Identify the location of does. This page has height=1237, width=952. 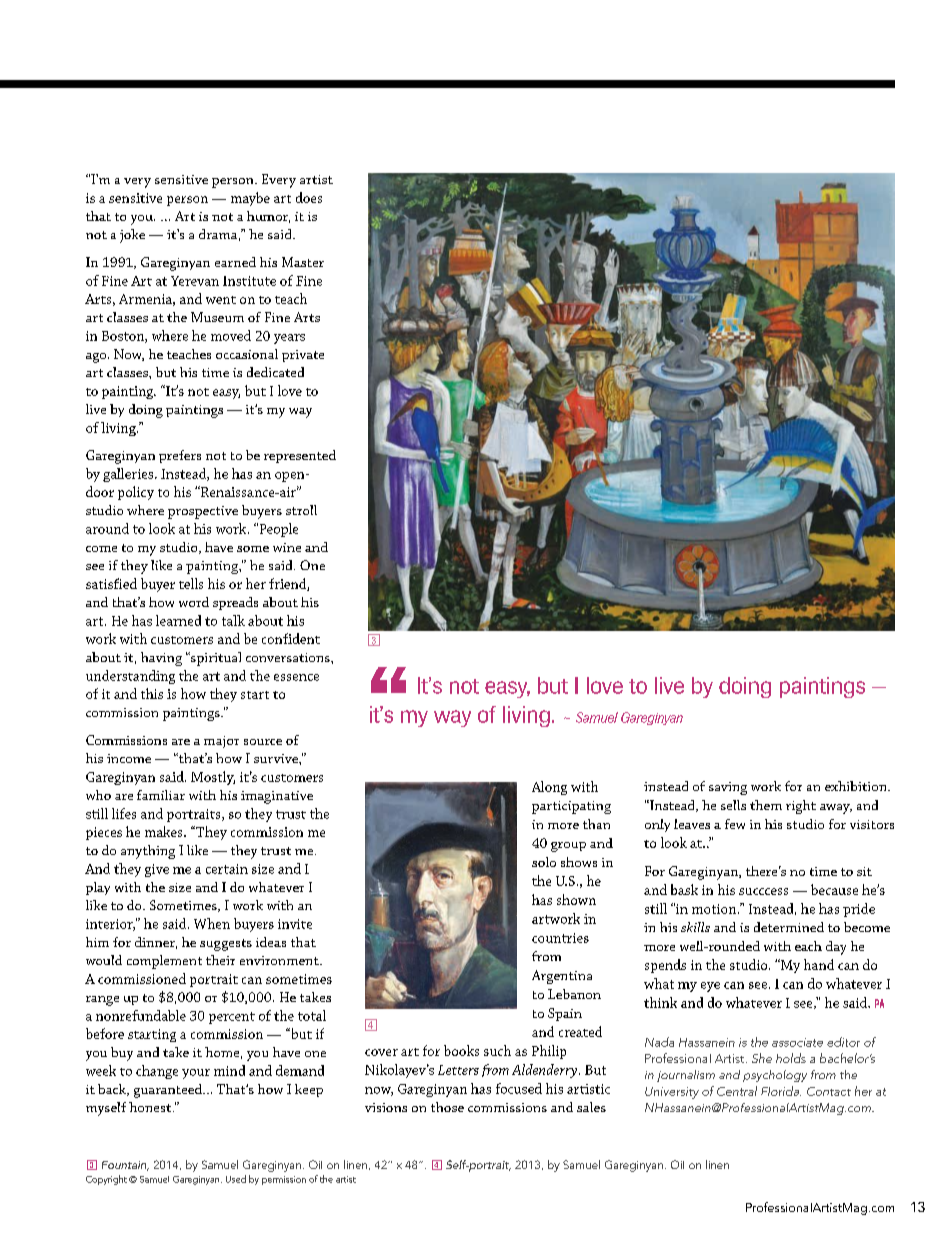
(309, 197).
